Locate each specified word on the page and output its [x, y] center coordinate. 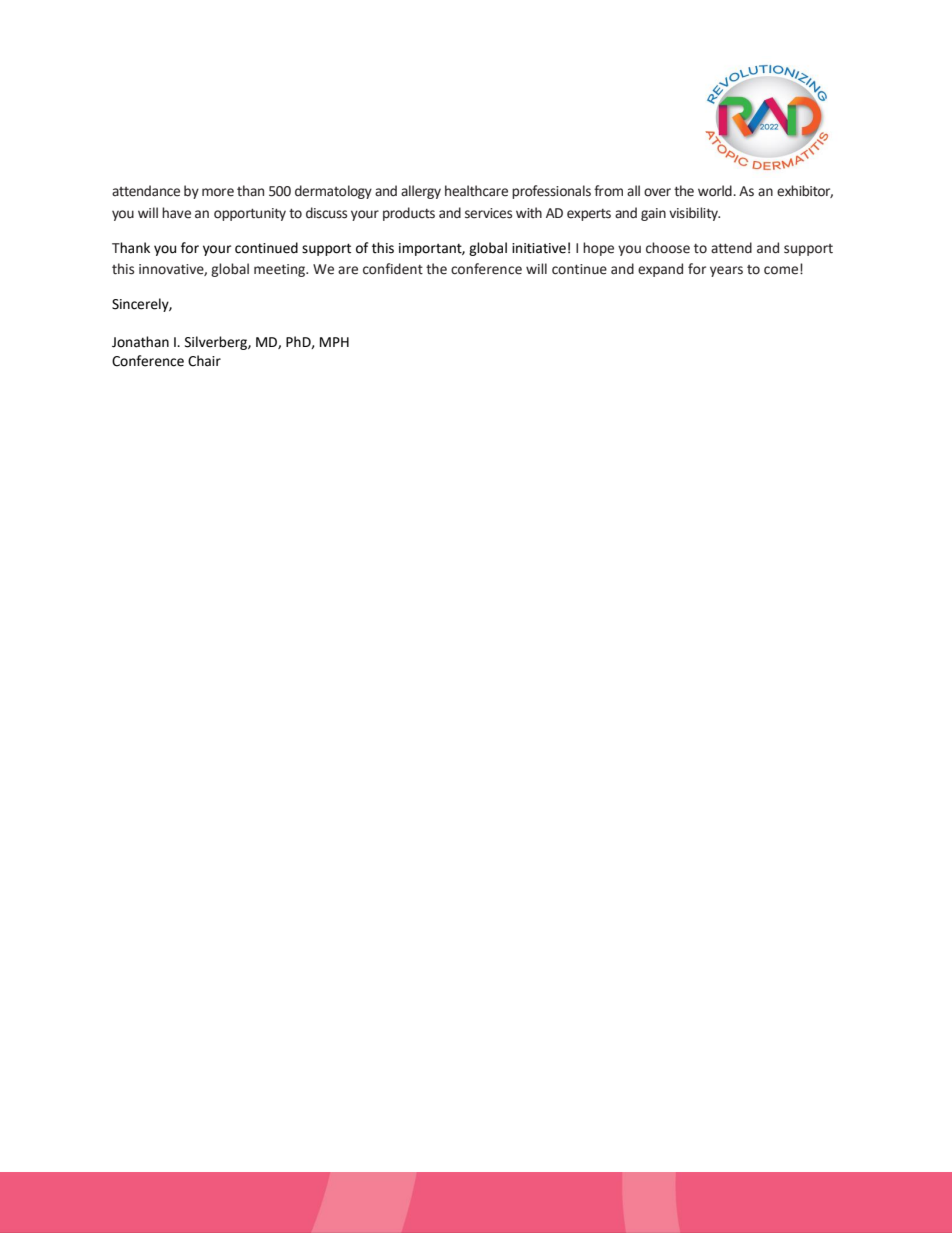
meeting [281, 270]
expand [660, 270]
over [657, 192]
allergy [421, 192]
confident [393, 269]
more [218, 192]
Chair [204, 361]
